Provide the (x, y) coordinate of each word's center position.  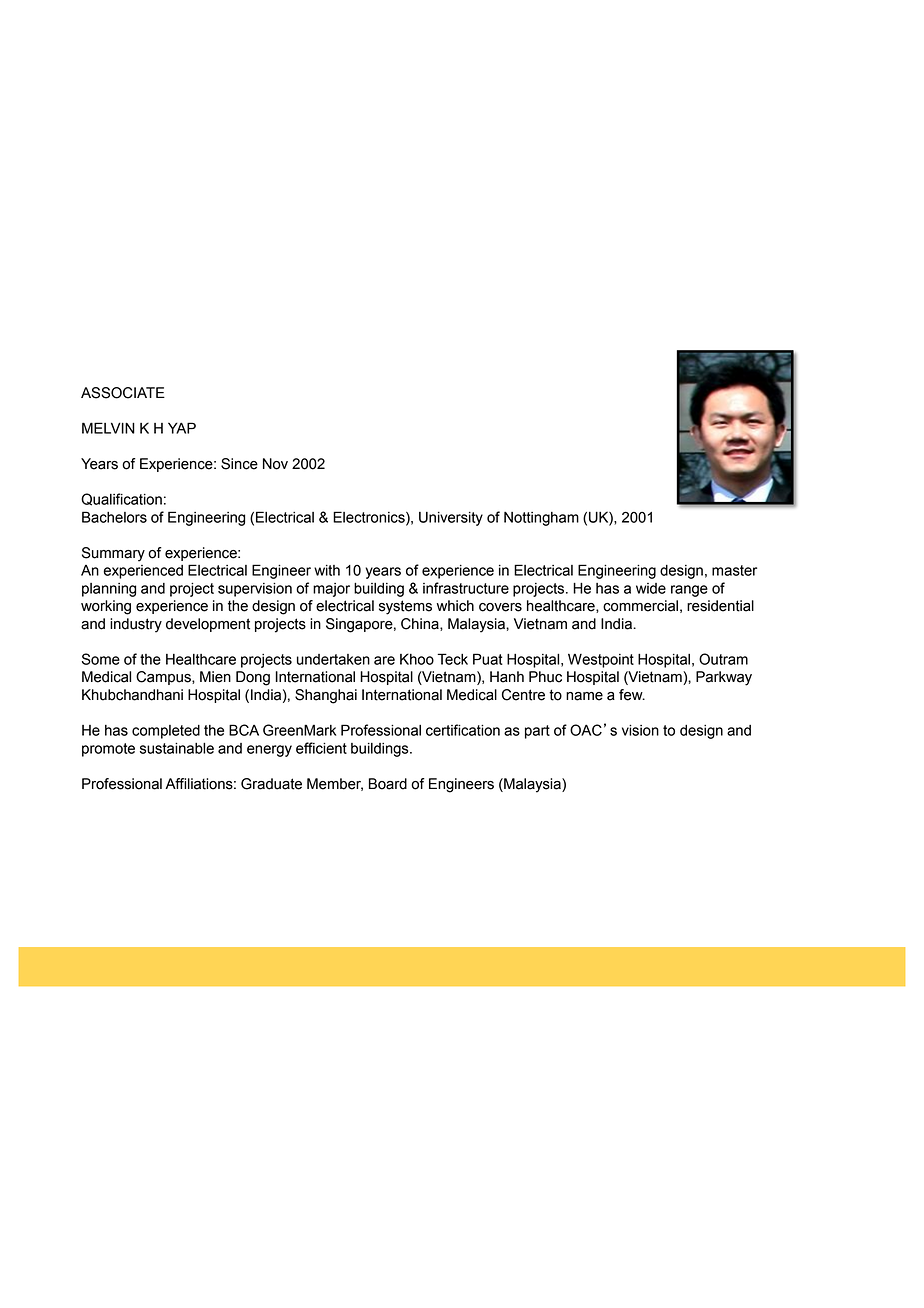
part (537, 732)
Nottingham (541, 519)
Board (388, 784)
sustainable (177, 748)
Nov (275, 464)
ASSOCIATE (123, 393)
